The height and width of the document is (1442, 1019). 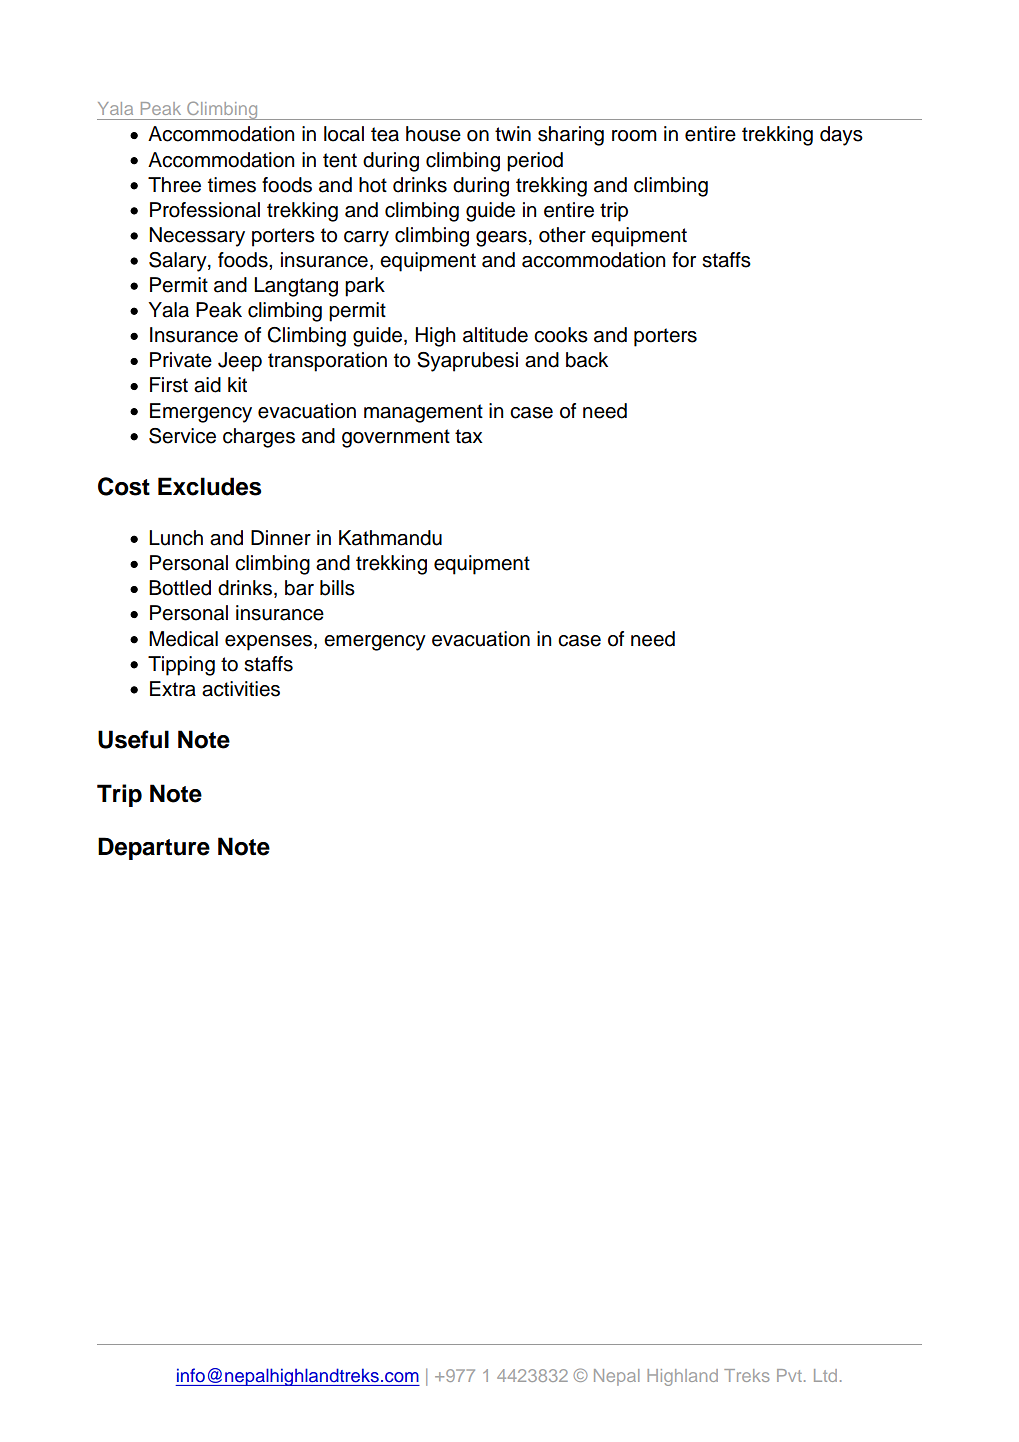 I want to click on activities, so click(x=241, y=689).
